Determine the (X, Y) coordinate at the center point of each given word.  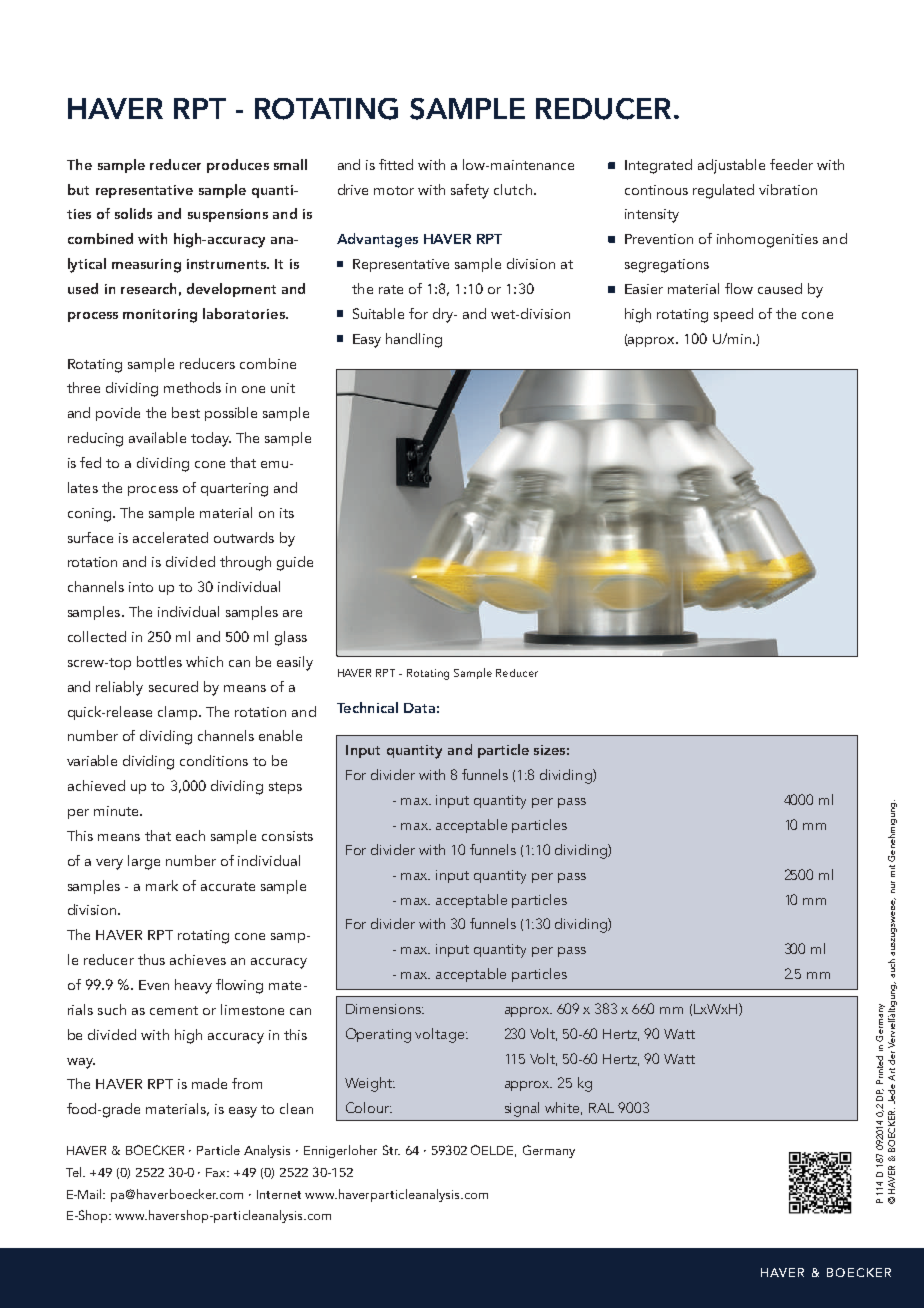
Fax (217, 1172)
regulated (723, 191)
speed (733, 315)
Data (419, 708)
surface (90, 537)
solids (133, 213)
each (190, 835)
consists (287, 836)
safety (470, 191)
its (287, 513)
